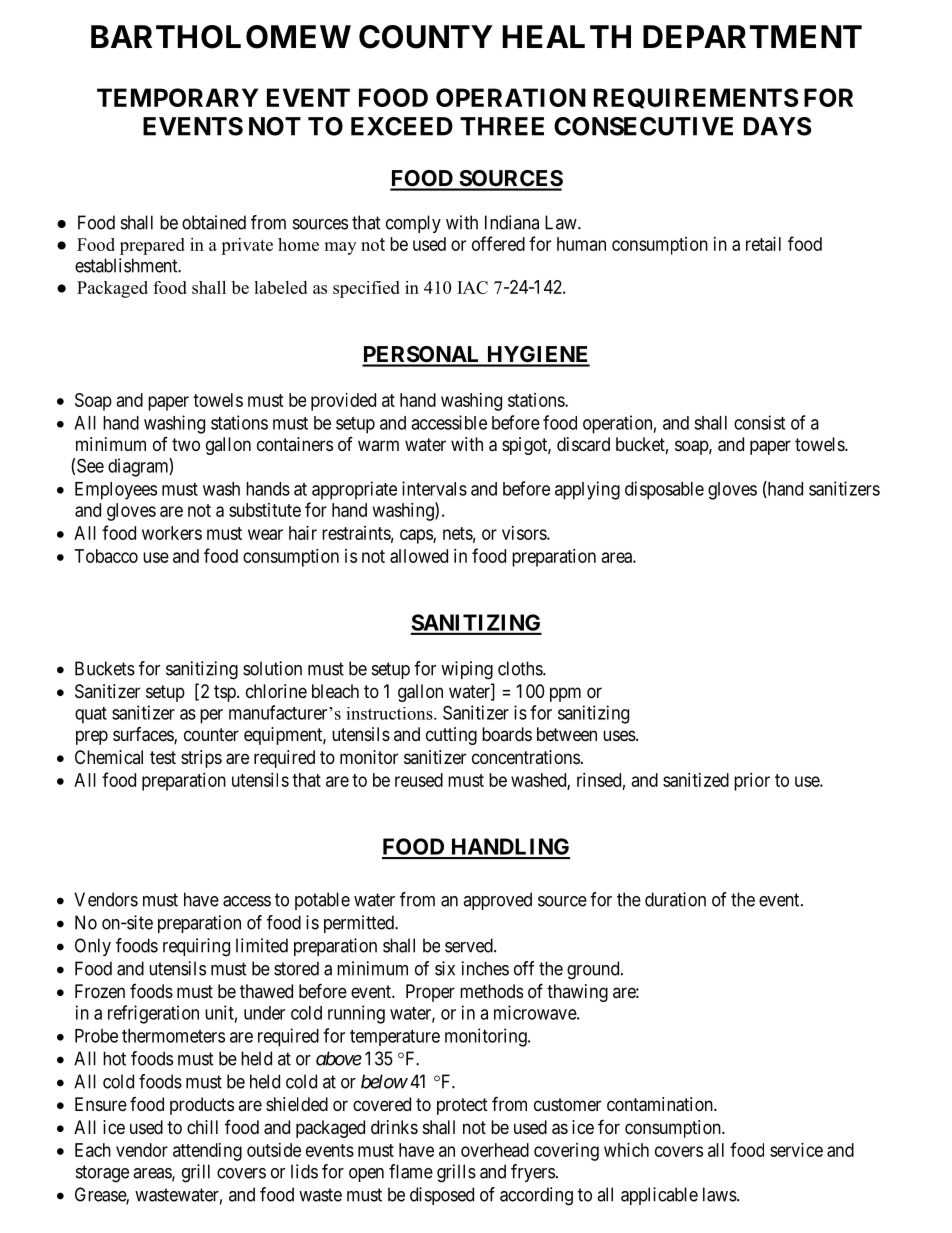  Describe the element at coordinates (207, 1152) in the image. I see `attending` at that location.
